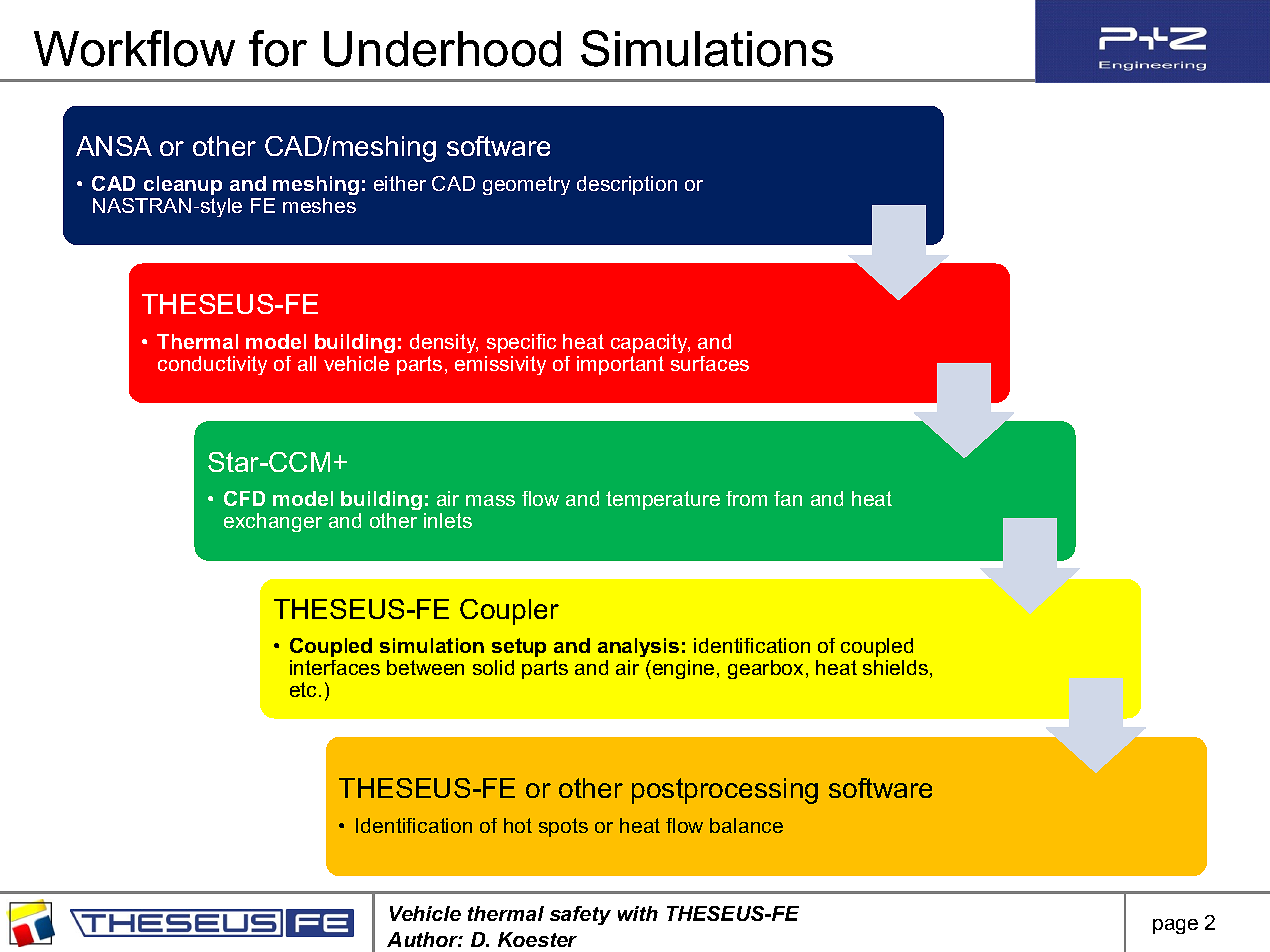 The width and height of the screenshot is (1270, 952). What do you see at coordinates (278, 48) in the screenshot?
I see `for` at bounding box center [278, 48].
